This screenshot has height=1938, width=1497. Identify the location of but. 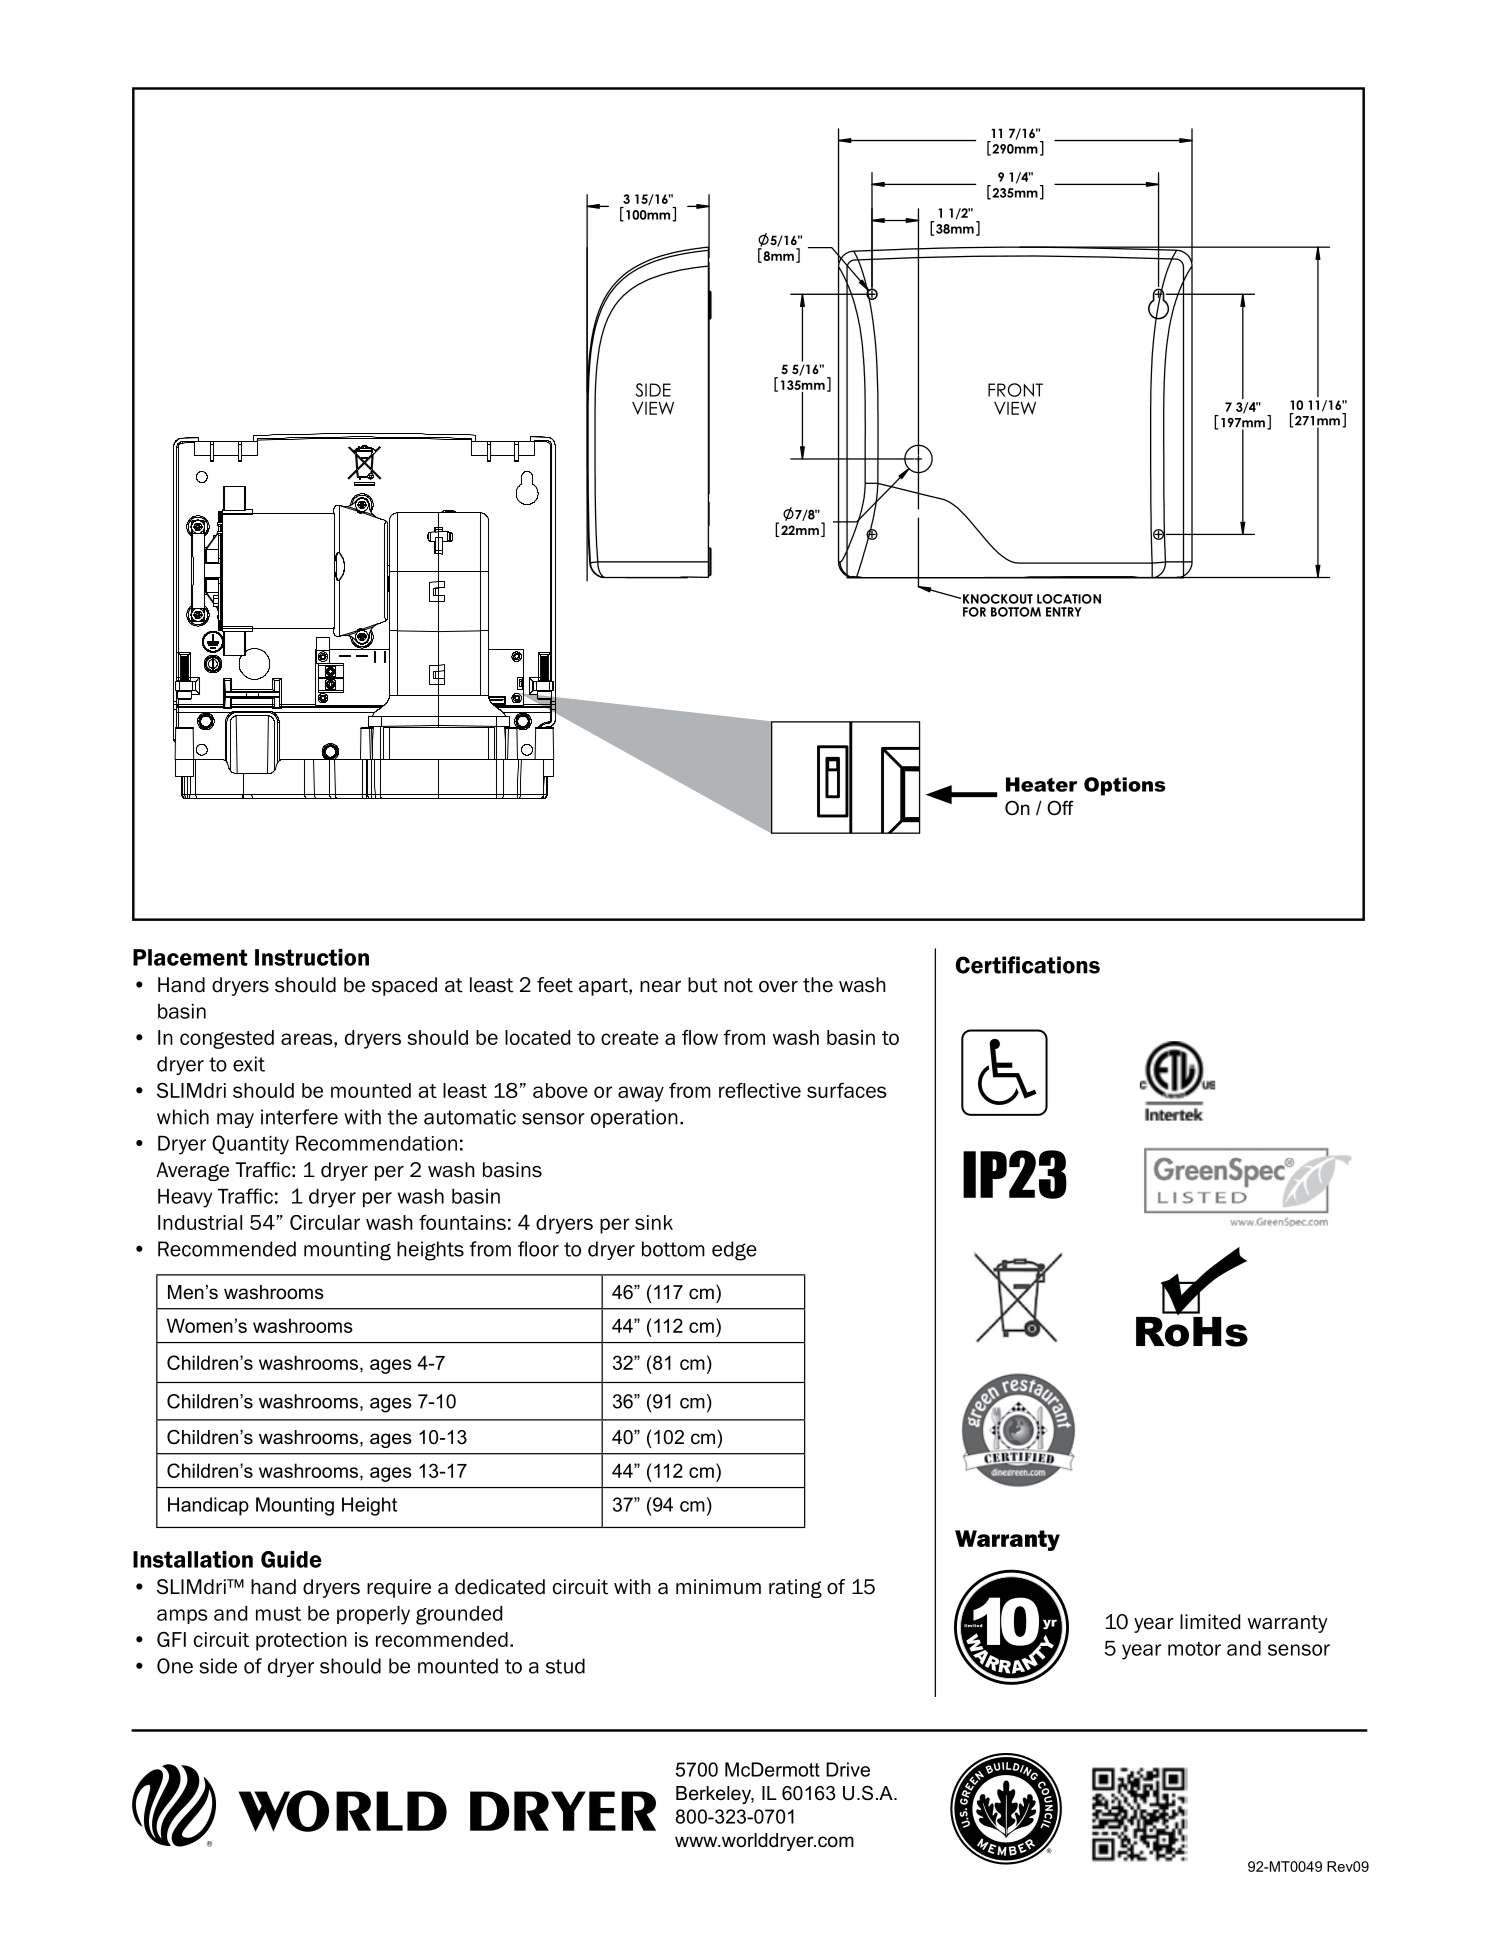
(703, 985).
